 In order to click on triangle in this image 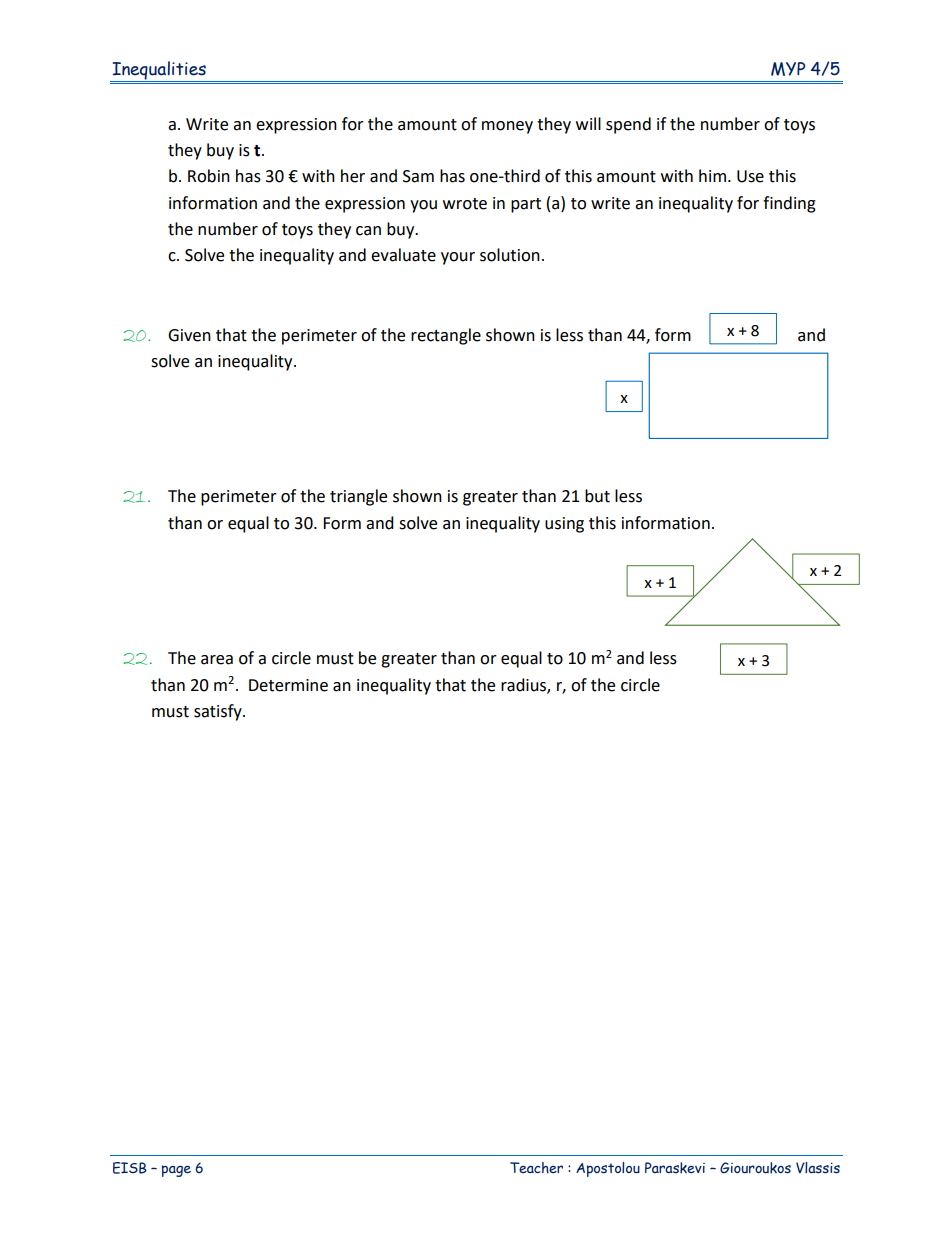, I will do `click(358, 497)`.
